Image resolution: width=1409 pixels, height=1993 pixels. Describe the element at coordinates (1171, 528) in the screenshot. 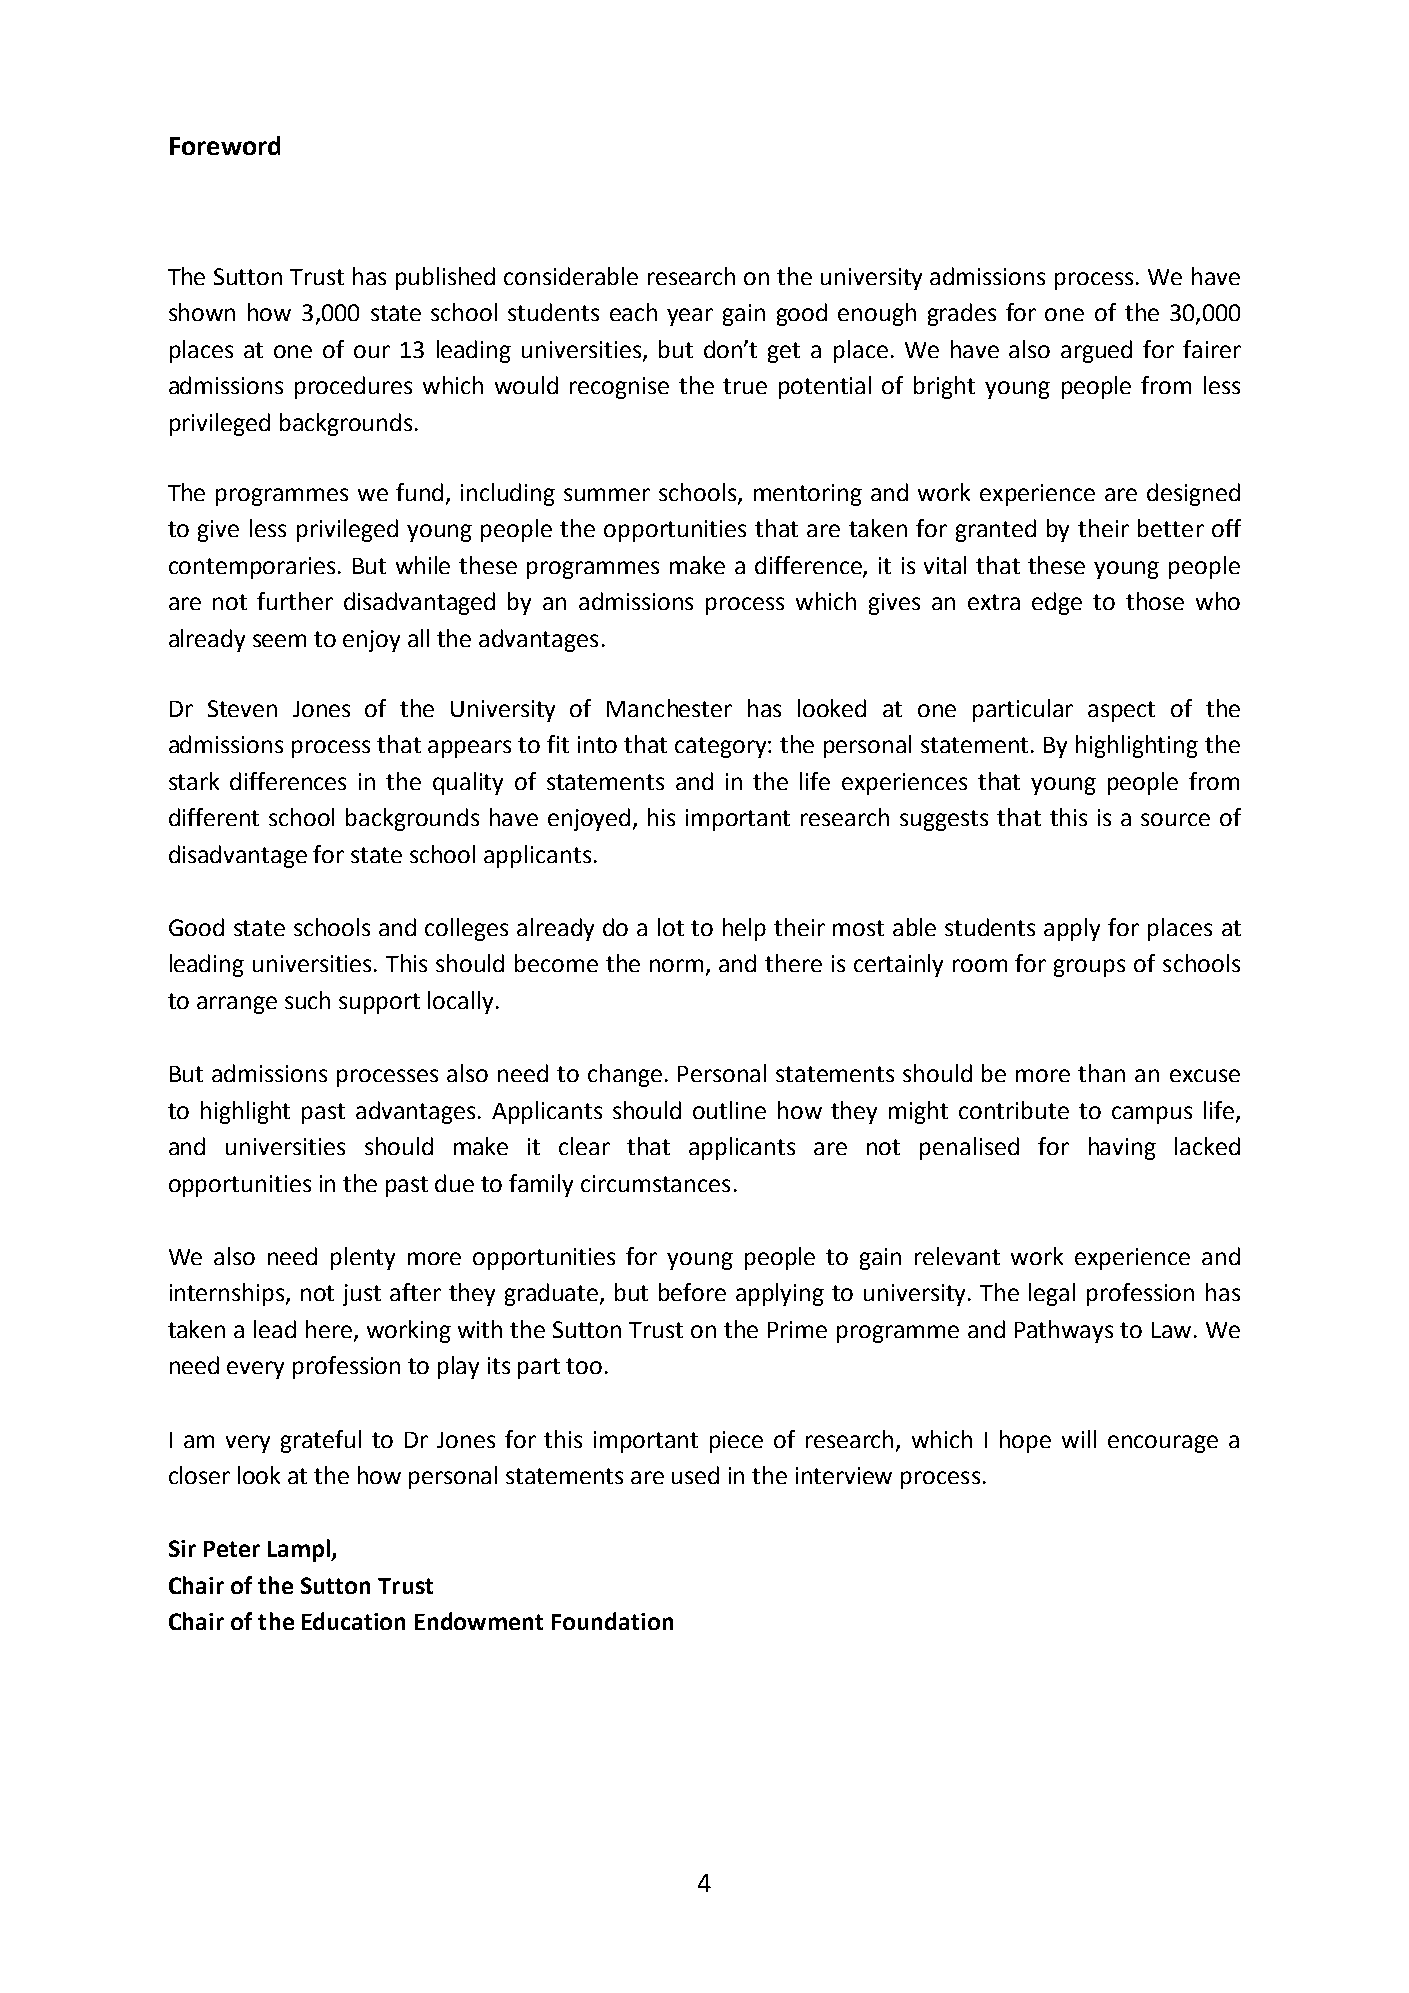

I see `better` at that location.
